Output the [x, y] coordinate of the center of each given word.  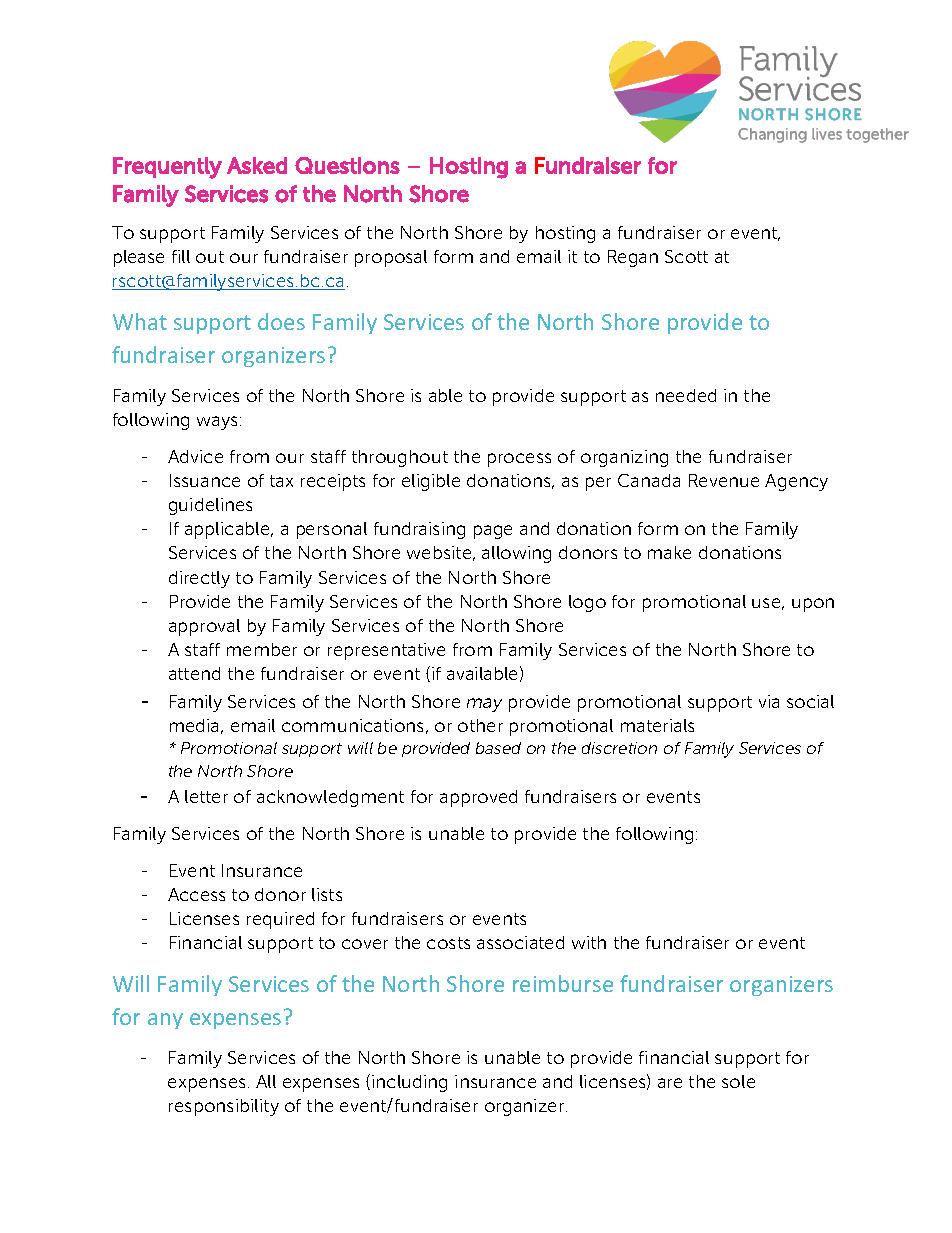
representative [386, 651]
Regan [633, 258]
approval [204, 627]
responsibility [224, 1107]
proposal [391, 258]
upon [813, 605]
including [409, 1083]
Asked [257, 165]
